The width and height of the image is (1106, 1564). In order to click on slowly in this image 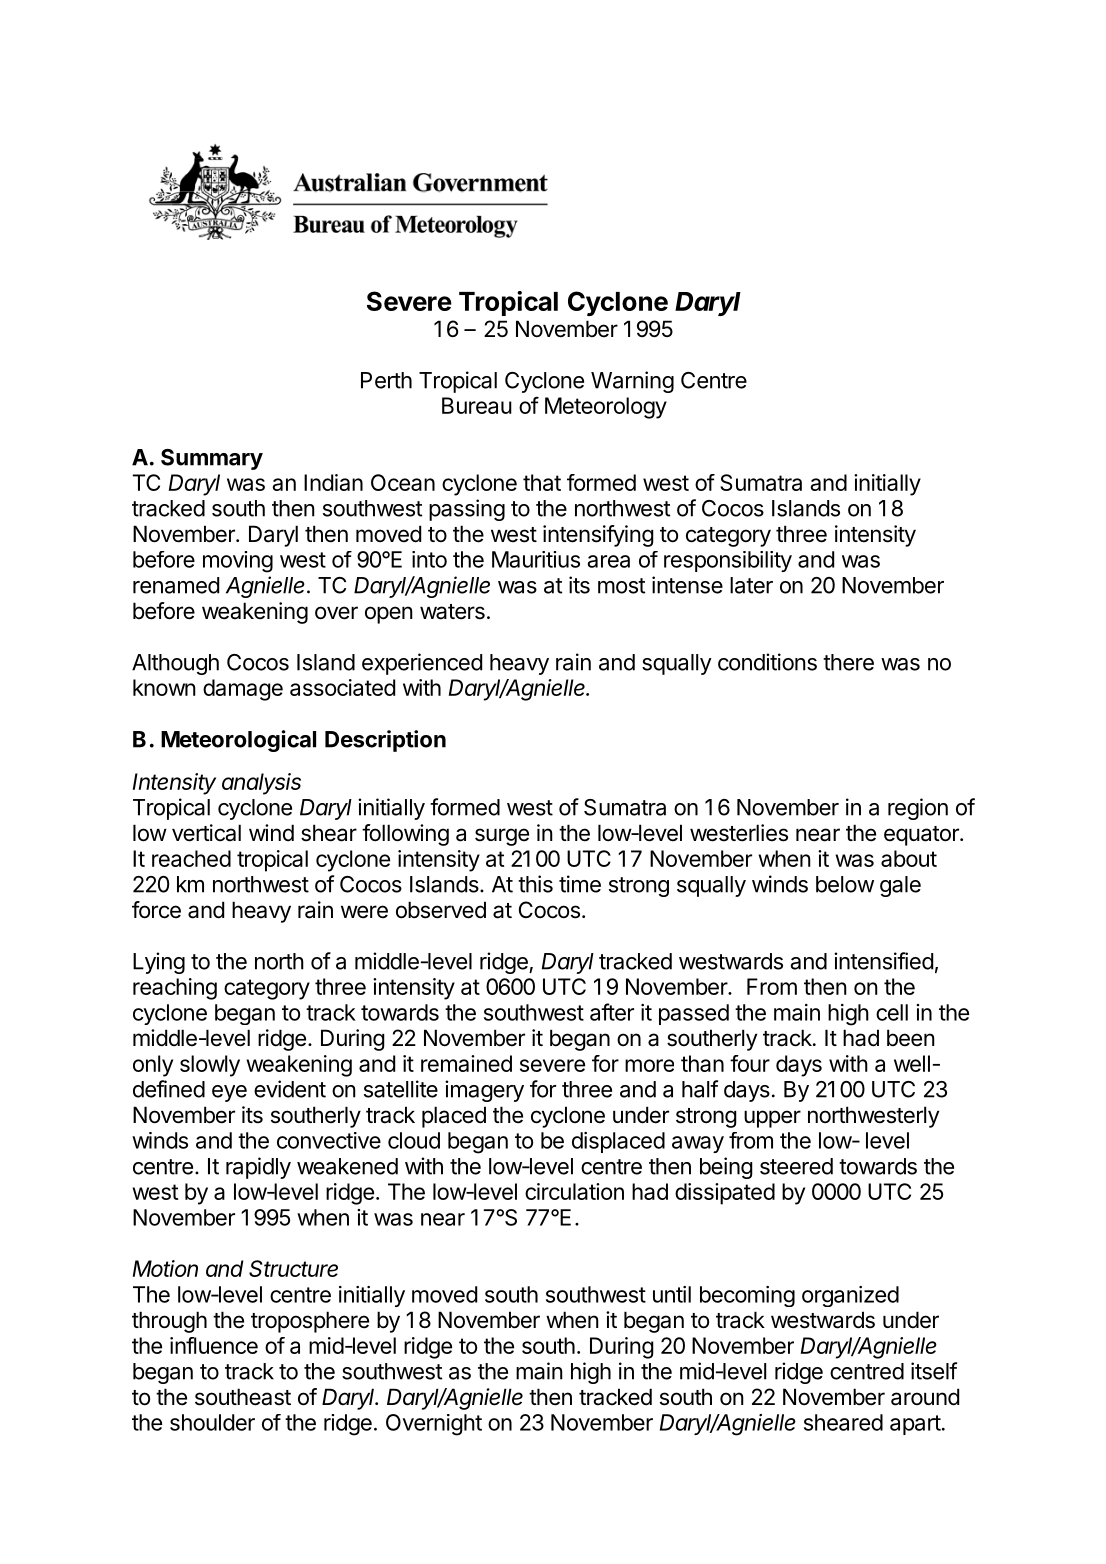, I will do `click(210, 1066)`.
